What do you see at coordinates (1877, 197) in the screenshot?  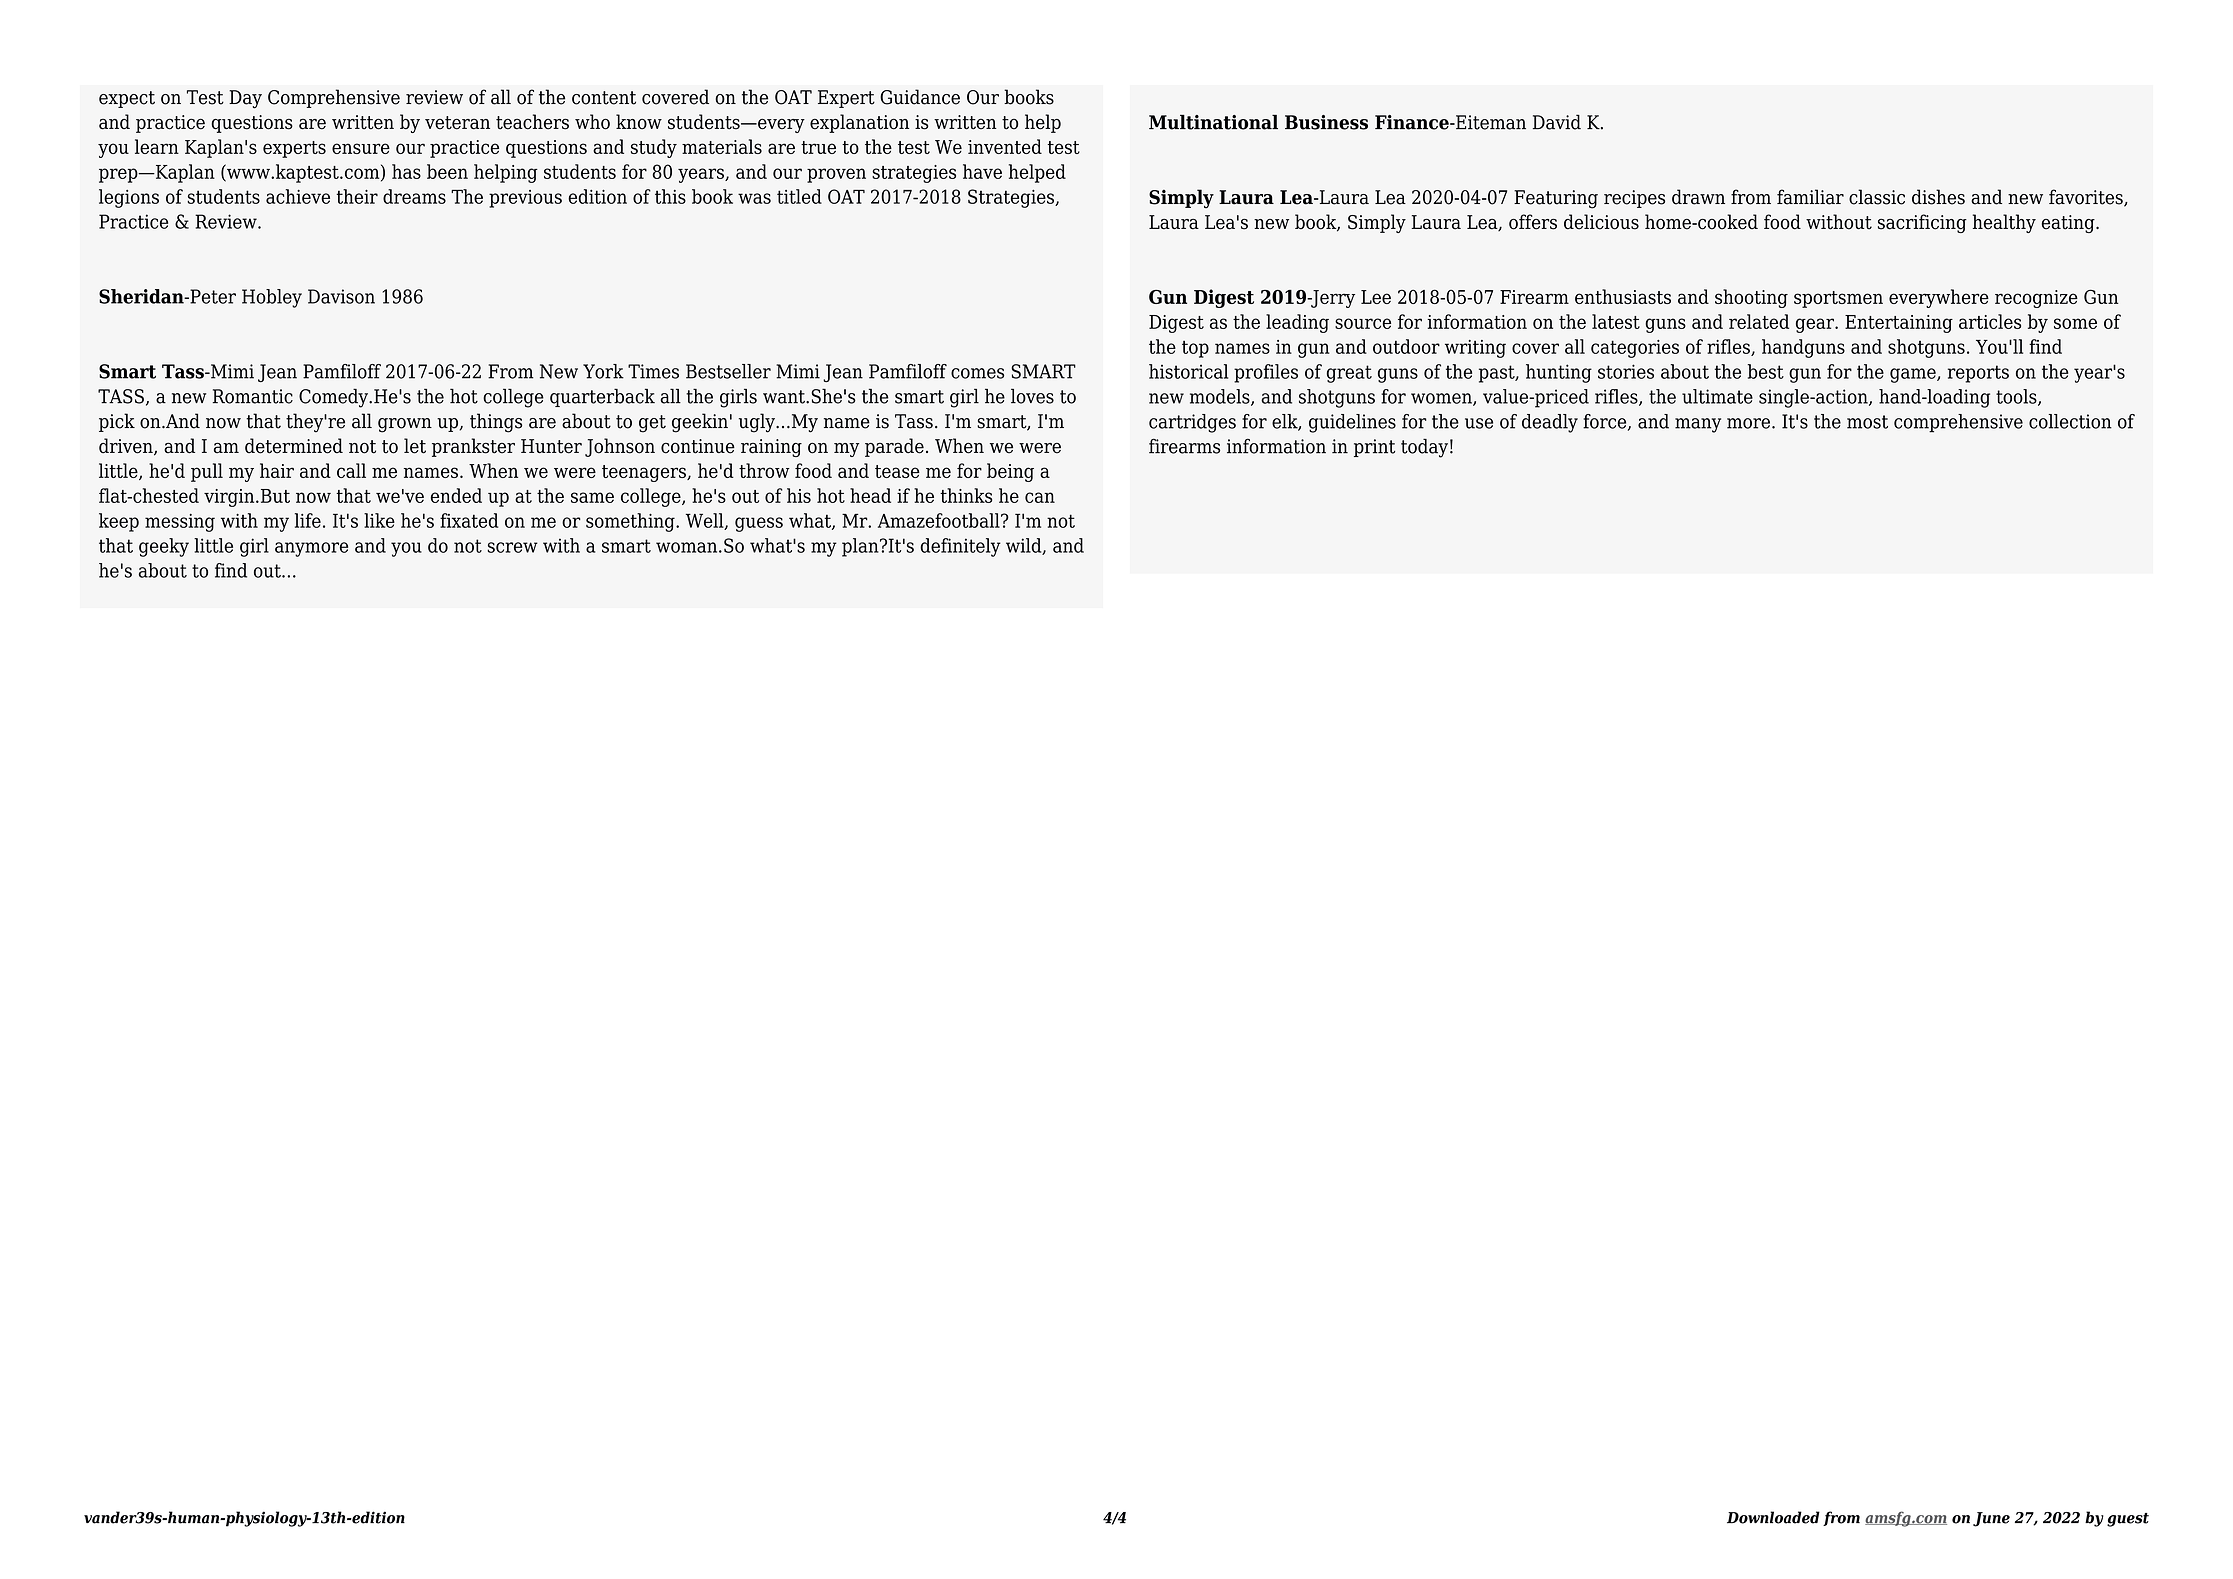 I see `classic` at bounding box center [1877, 197].
